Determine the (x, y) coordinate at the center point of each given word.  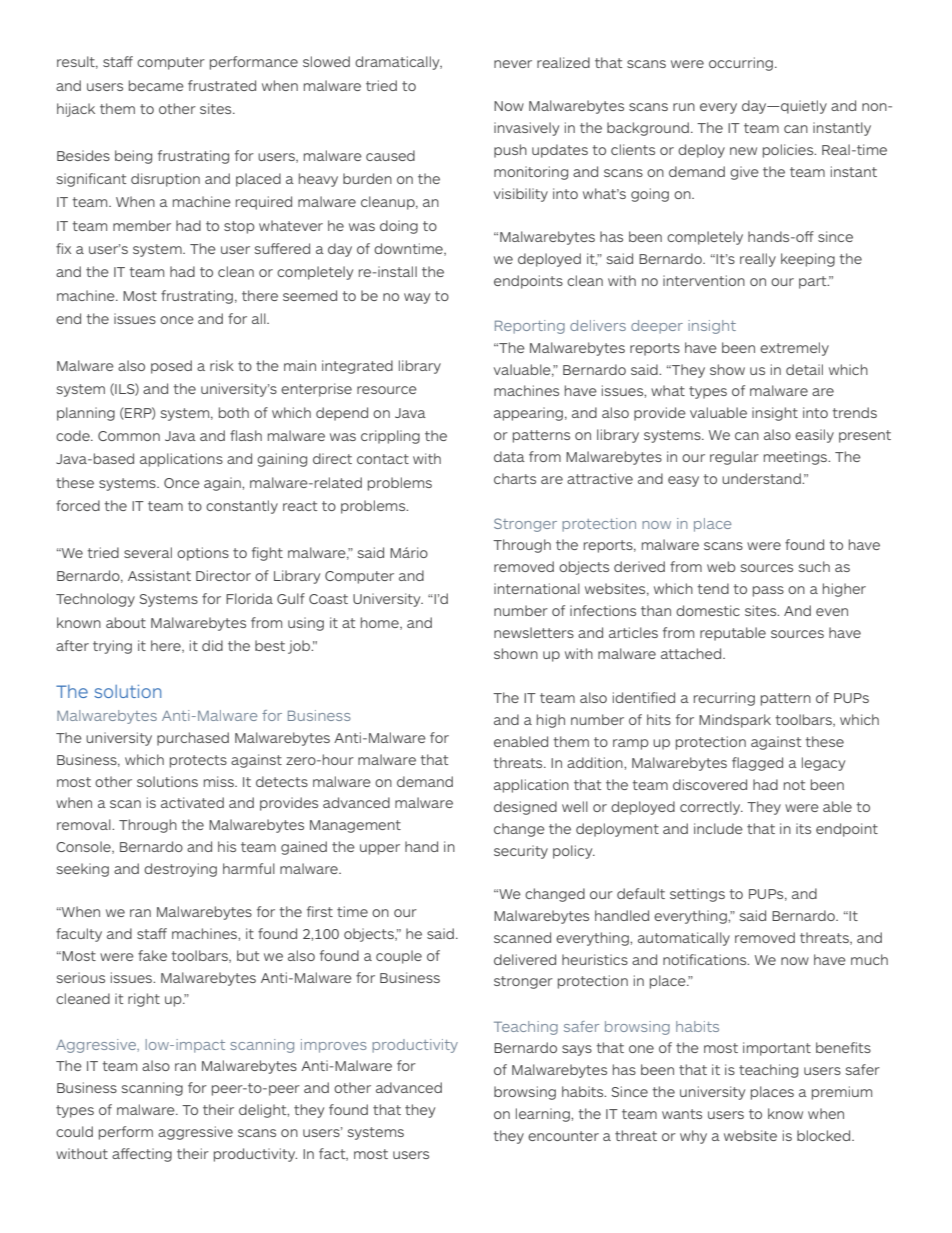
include (718, 828)
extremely (794, 349)
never (513, 64)
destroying (180, 870)
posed (171, 367)
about (126, 622)
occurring (741, 64)
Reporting (530, 327)
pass (768, 591)
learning (544, 1115)
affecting (142, 1155)
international (537, 588)
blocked (825, 1135)
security (521, 852)
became (156, 85)
